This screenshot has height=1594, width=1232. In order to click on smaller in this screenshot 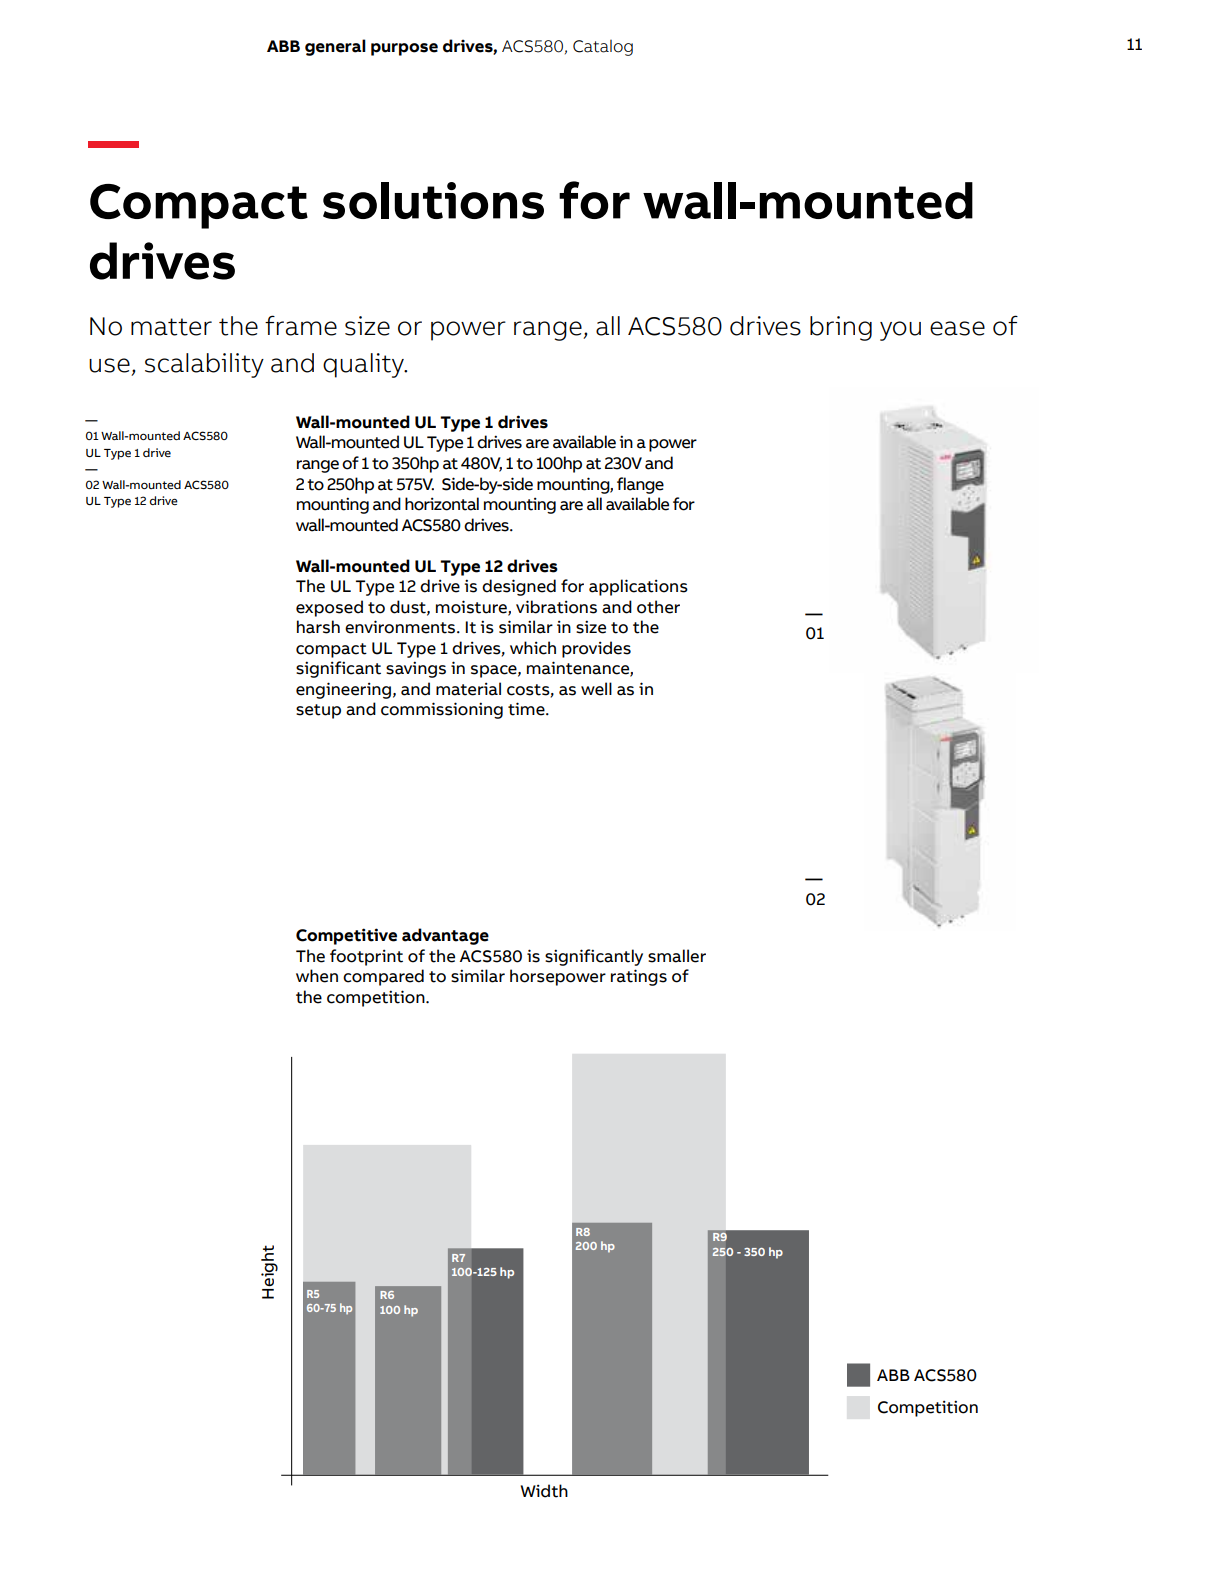, I will do `click(677, 956)`.
